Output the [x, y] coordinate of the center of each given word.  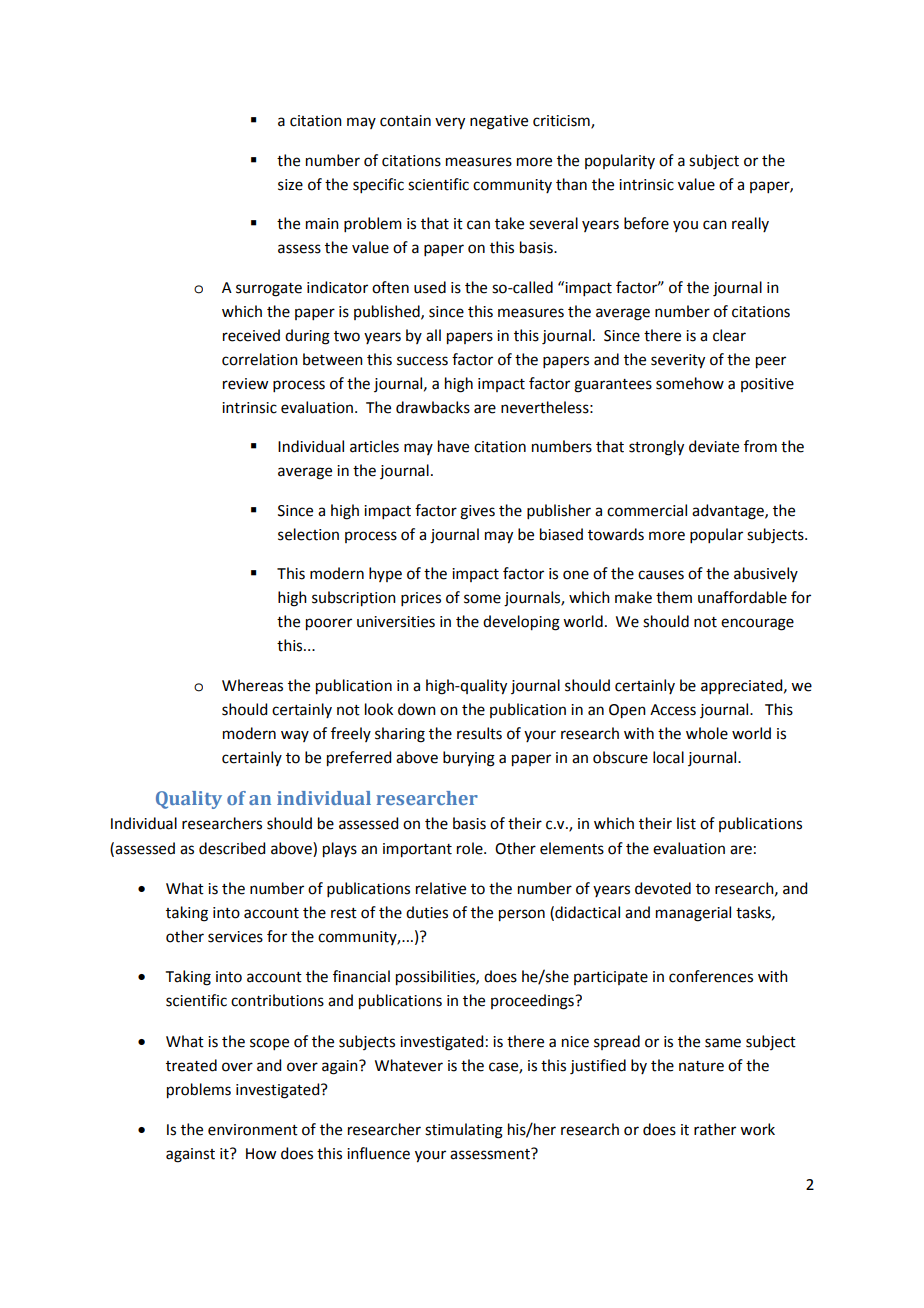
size [290, 185]
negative [499, 122]
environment [253, 1130]
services [235, 937]
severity [678, 361]
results [479, 733]
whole [707, 733]
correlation [260, 359]
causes [661, 575]
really [750, 224]
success [422, 361]
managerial [693, 914]
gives [477, 512]
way [295, 736]
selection [308, 534]
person [522, 915]
